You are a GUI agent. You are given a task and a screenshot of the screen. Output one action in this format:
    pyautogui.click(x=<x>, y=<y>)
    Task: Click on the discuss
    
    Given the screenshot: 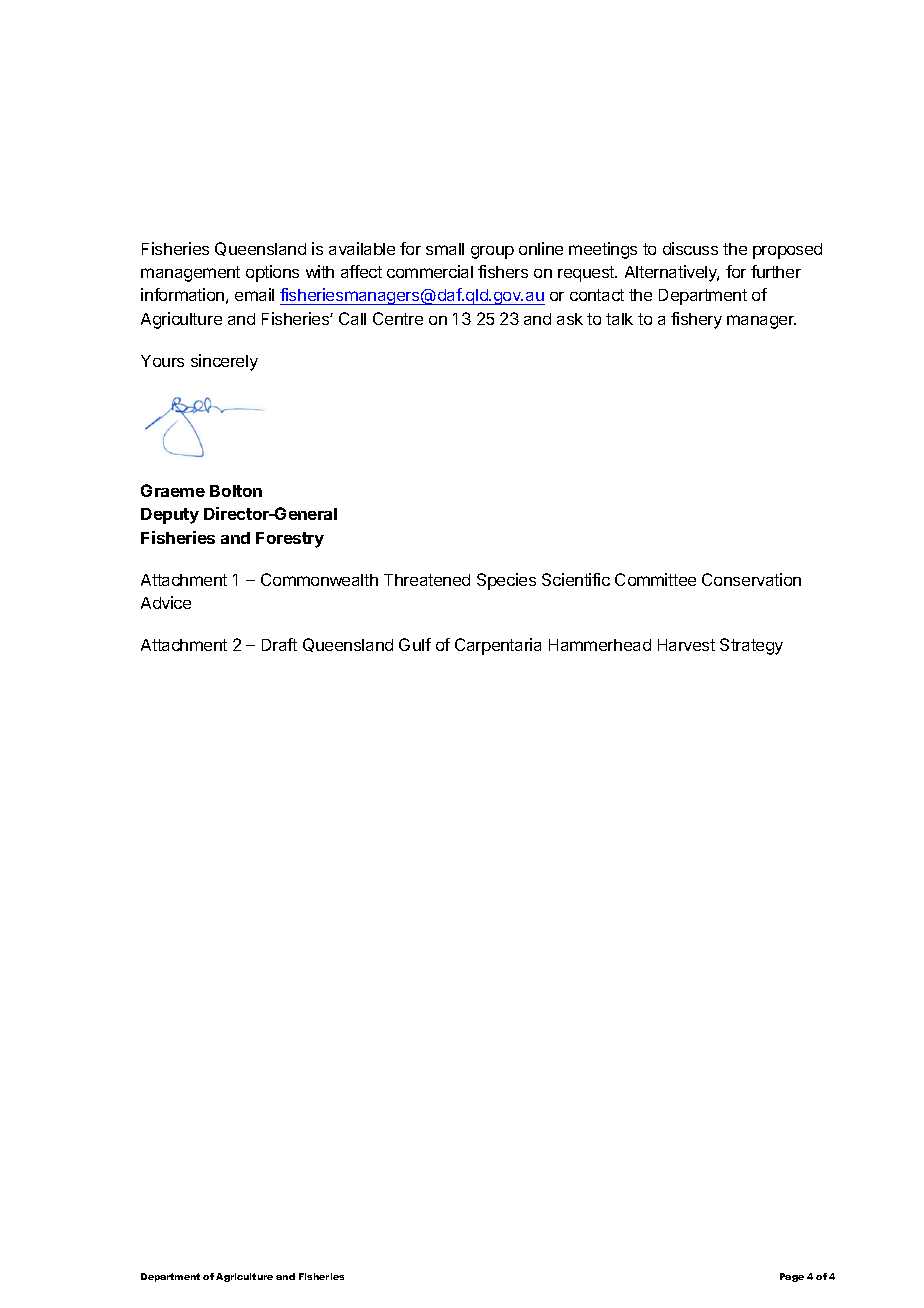 What is the action you would take?
    pyautogui.click(x=690, y=248)
